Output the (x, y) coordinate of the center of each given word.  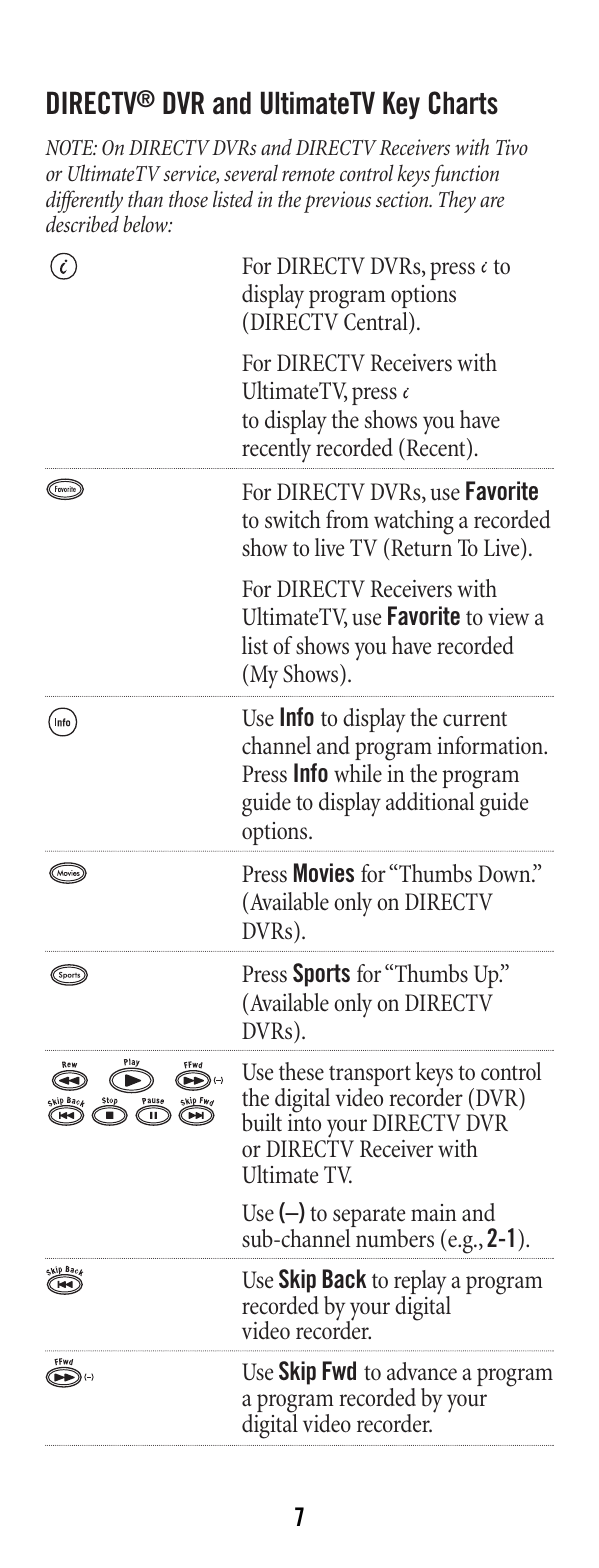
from (347, 519)
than (145, 199)
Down (505, 874)
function (465, 175)
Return (420, 547)
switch (293, 519)
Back (344, 1278)
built (262, 1122)
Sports (321, 975)
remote (308, 175)
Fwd (339, 1370)
